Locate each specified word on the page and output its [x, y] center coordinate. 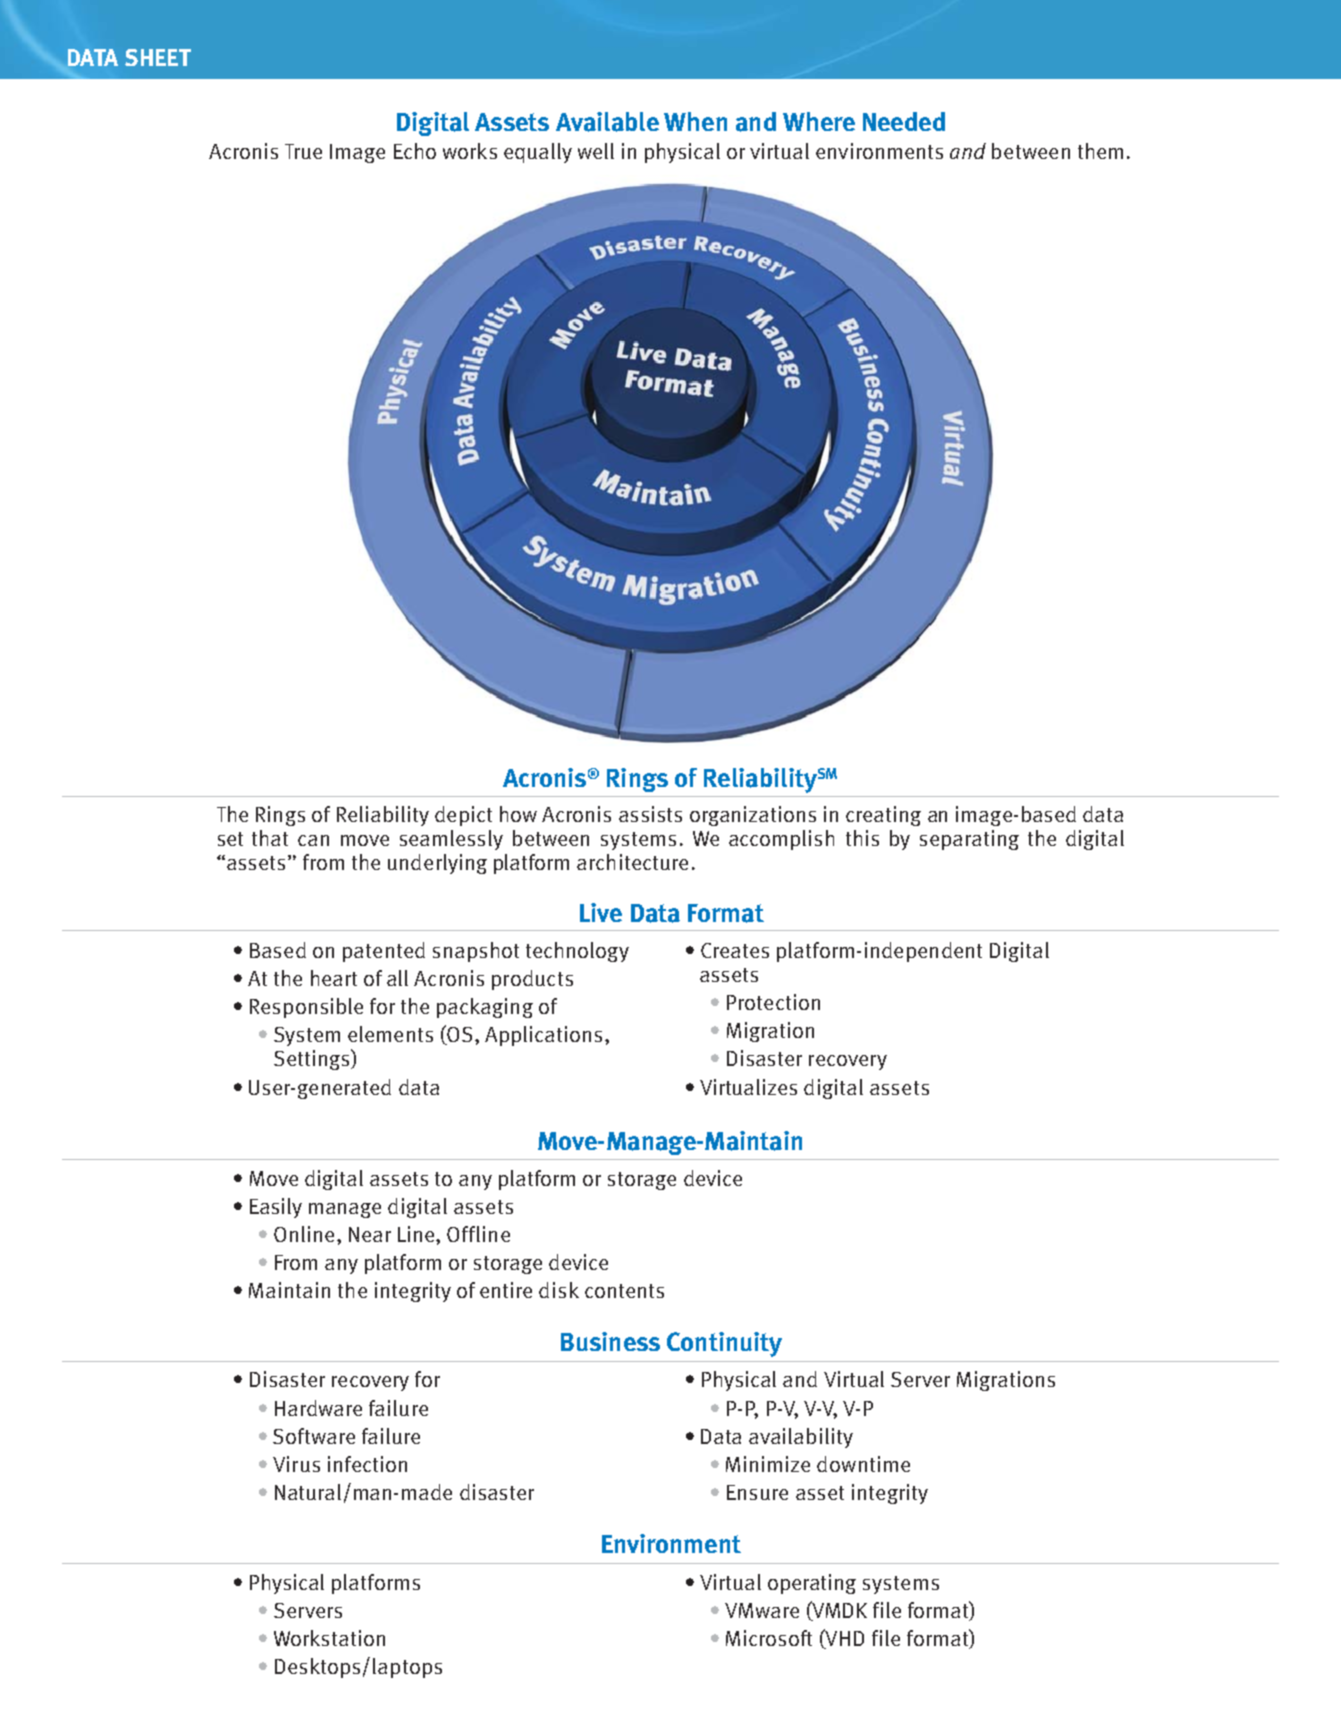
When [695, 121]
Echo [415, 151]
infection [367, 1464]
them [1100, 151]
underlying [437, 864]
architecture [632, 862]
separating [969, 840]
